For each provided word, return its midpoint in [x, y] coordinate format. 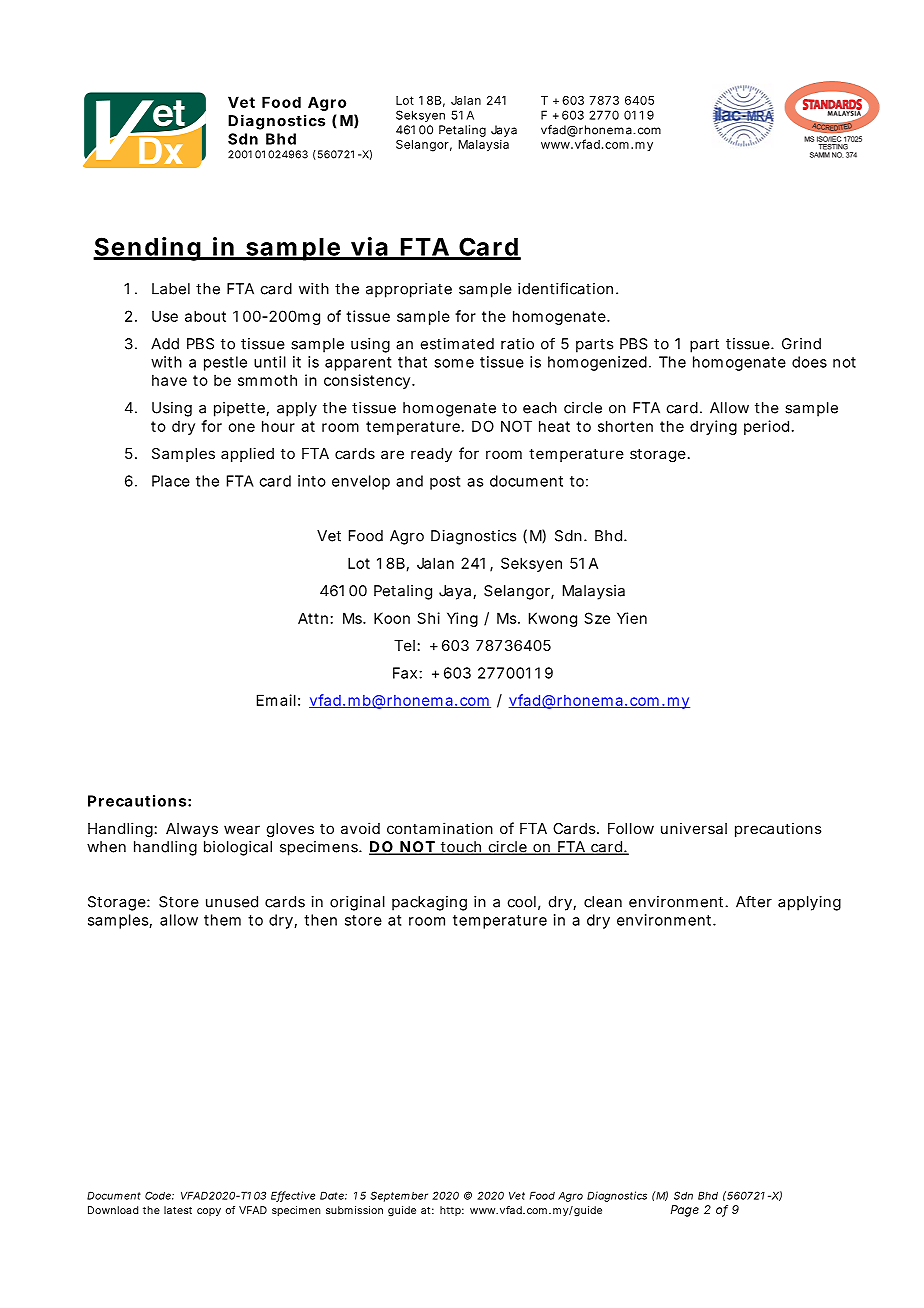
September [399, 1196]
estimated [457, 344]
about [205, 316]
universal [694, 828]
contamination [440, 828]
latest [178, 1210]
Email [276, 700]
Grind [801, 344]
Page [685, 1211]
